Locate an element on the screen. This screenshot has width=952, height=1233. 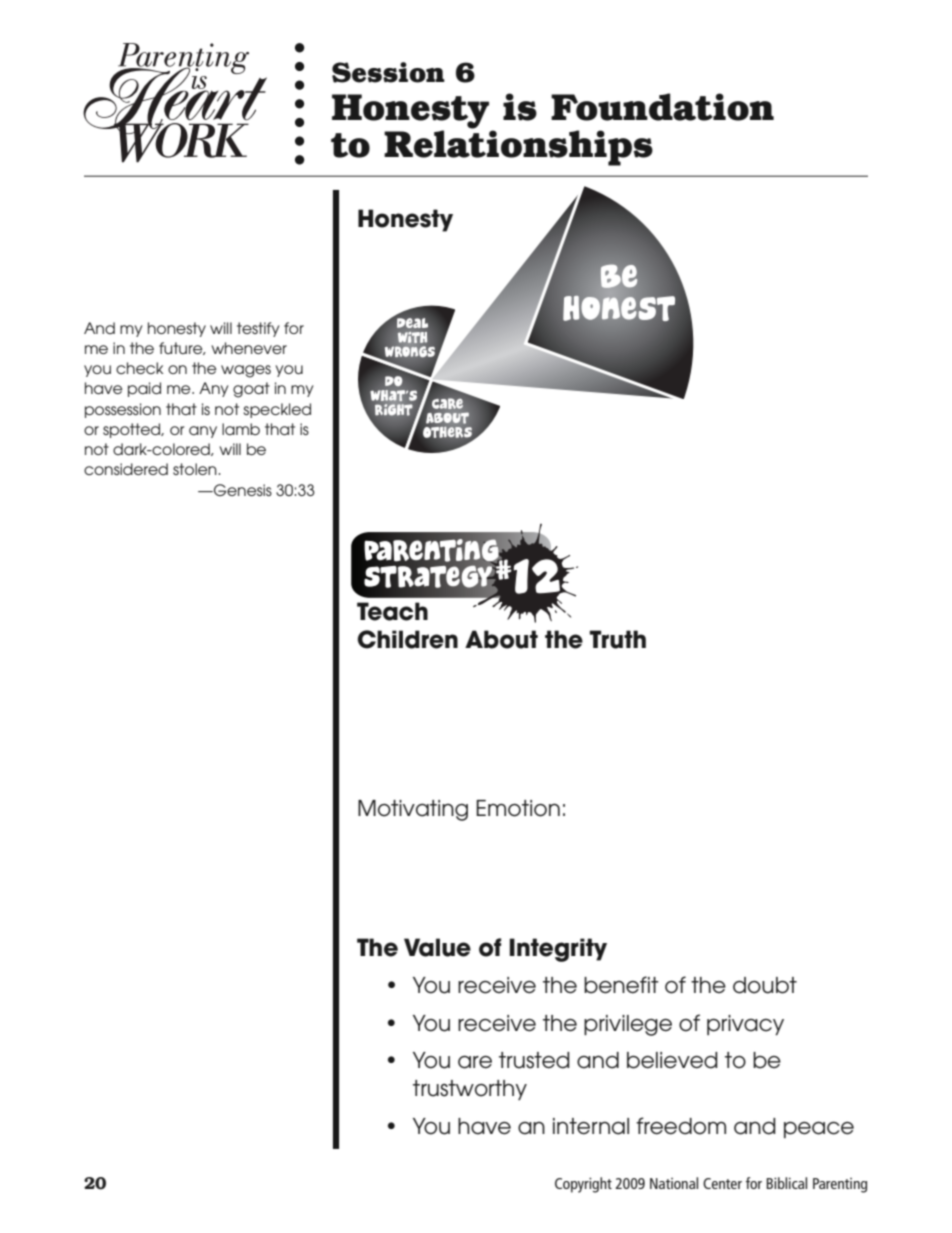
Foundation is located at coordinates (662, 107).
